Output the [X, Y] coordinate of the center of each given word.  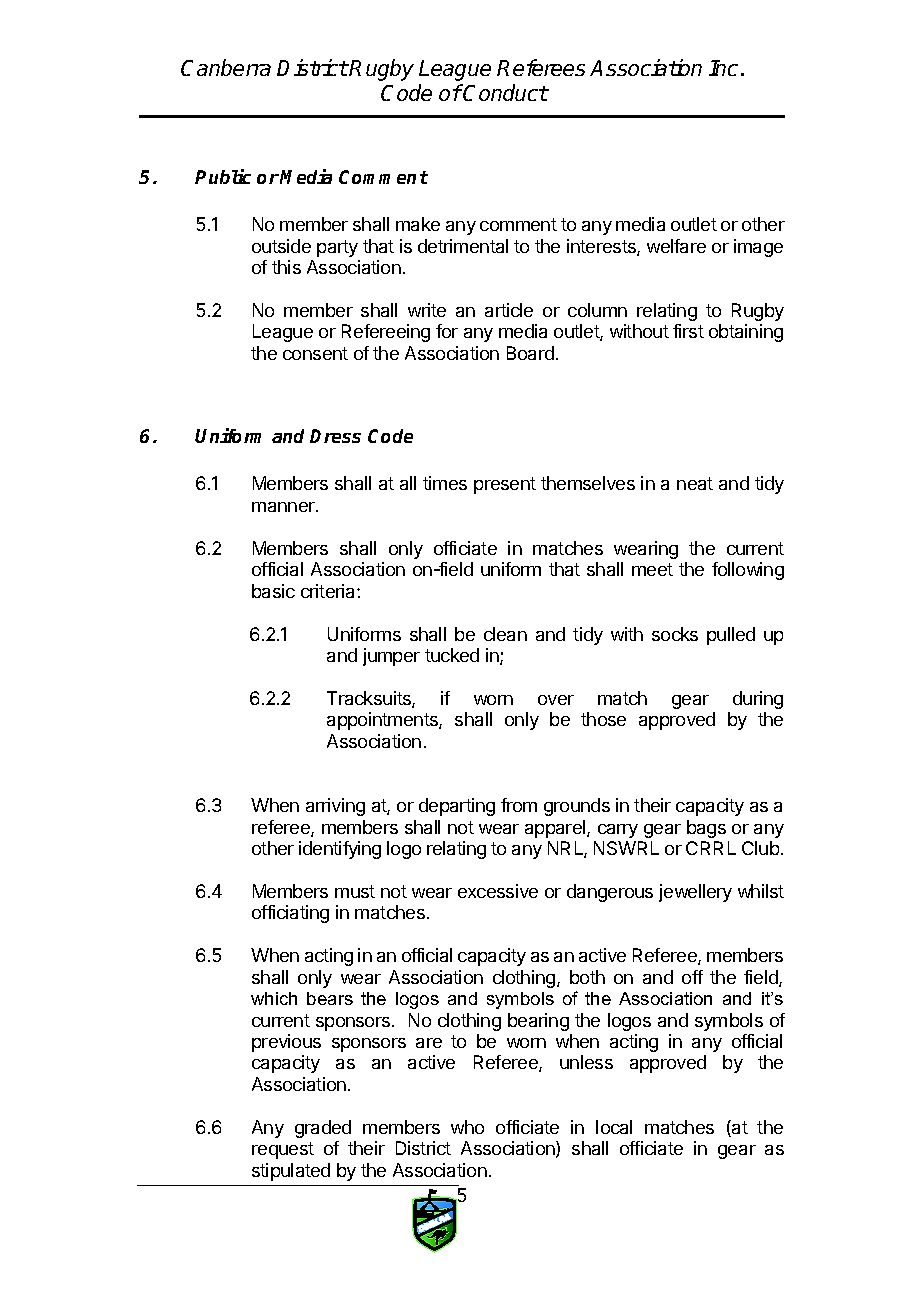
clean [505, 634]
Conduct [505, 92]
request [283, 1150]
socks [675, 634]
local [614, 1127]
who [467, 1127]
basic [273, 591]
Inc [723, 68]
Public [223, 176]
